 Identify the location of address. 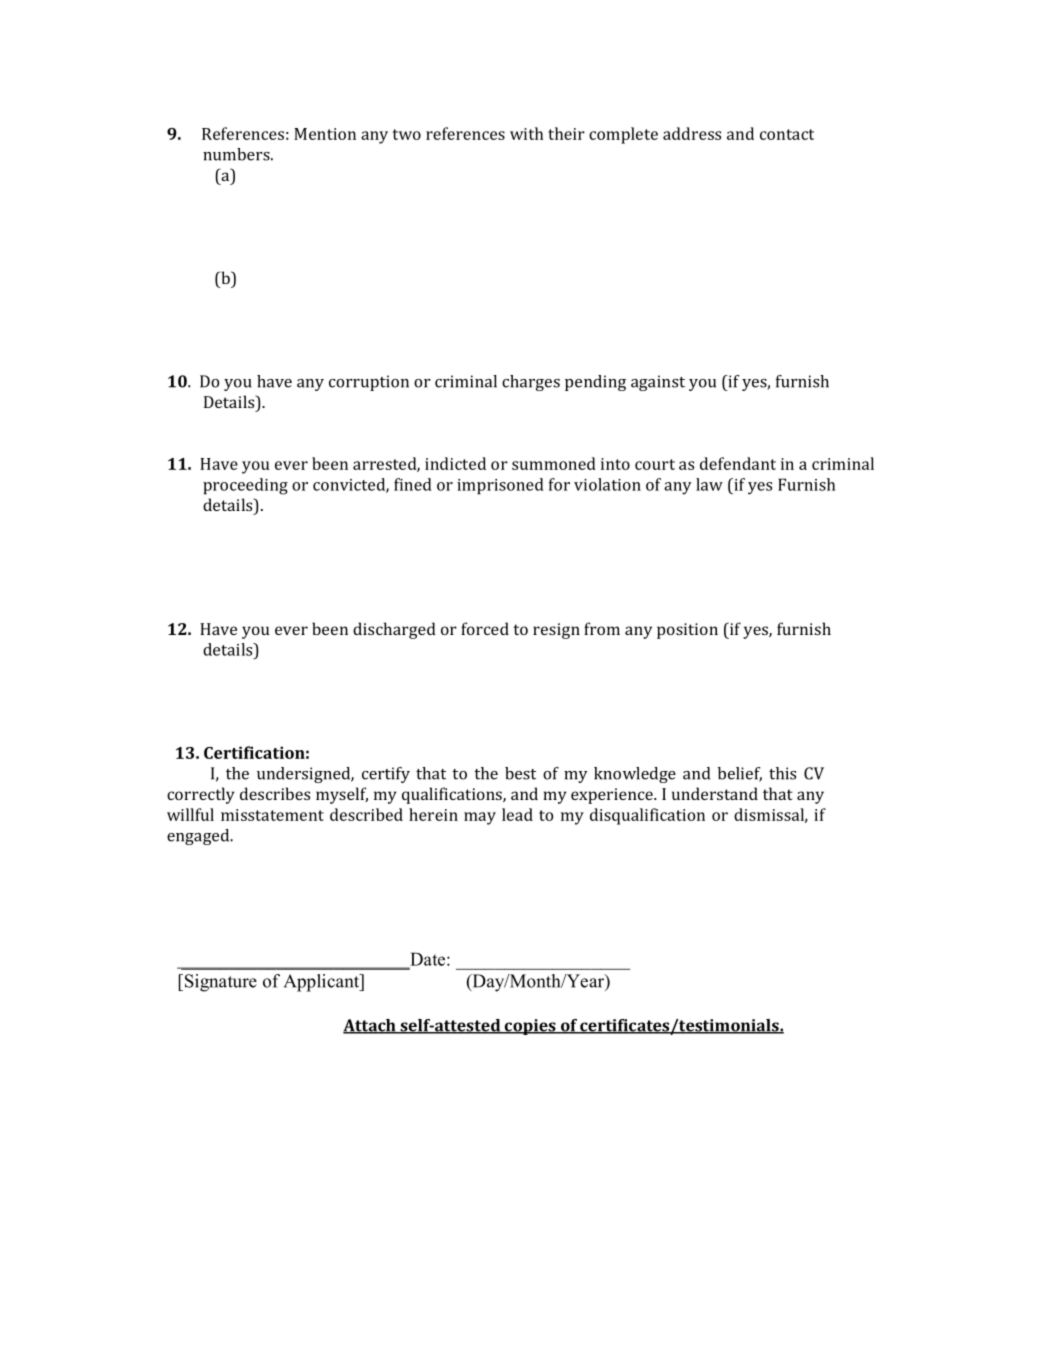
(692, 133).
